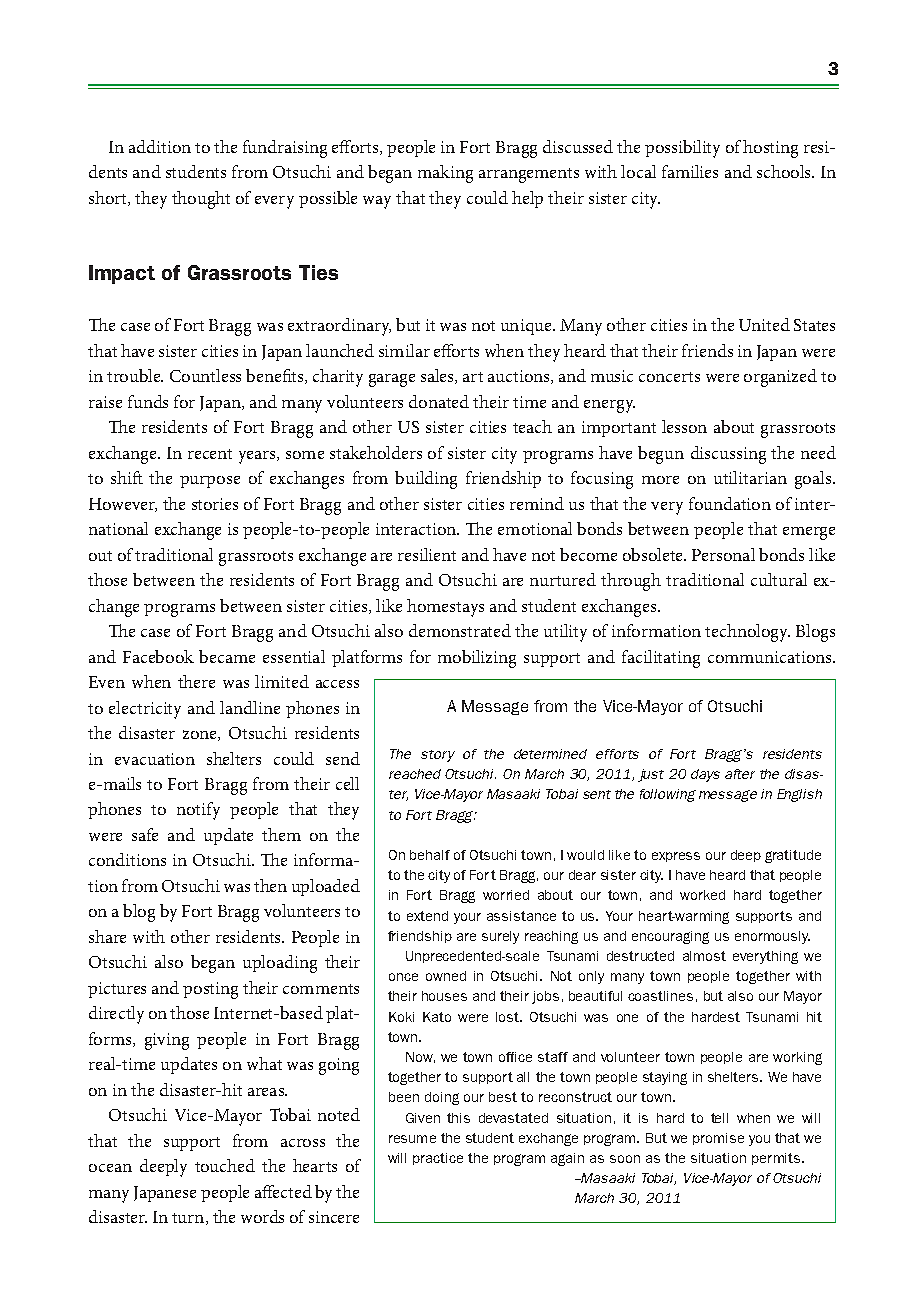 The width and height of the screenshot is (924, 1308). What do you see at coordinates (690, 171) in the screenshot?
I see `families` at bounding box center [690, 171].
